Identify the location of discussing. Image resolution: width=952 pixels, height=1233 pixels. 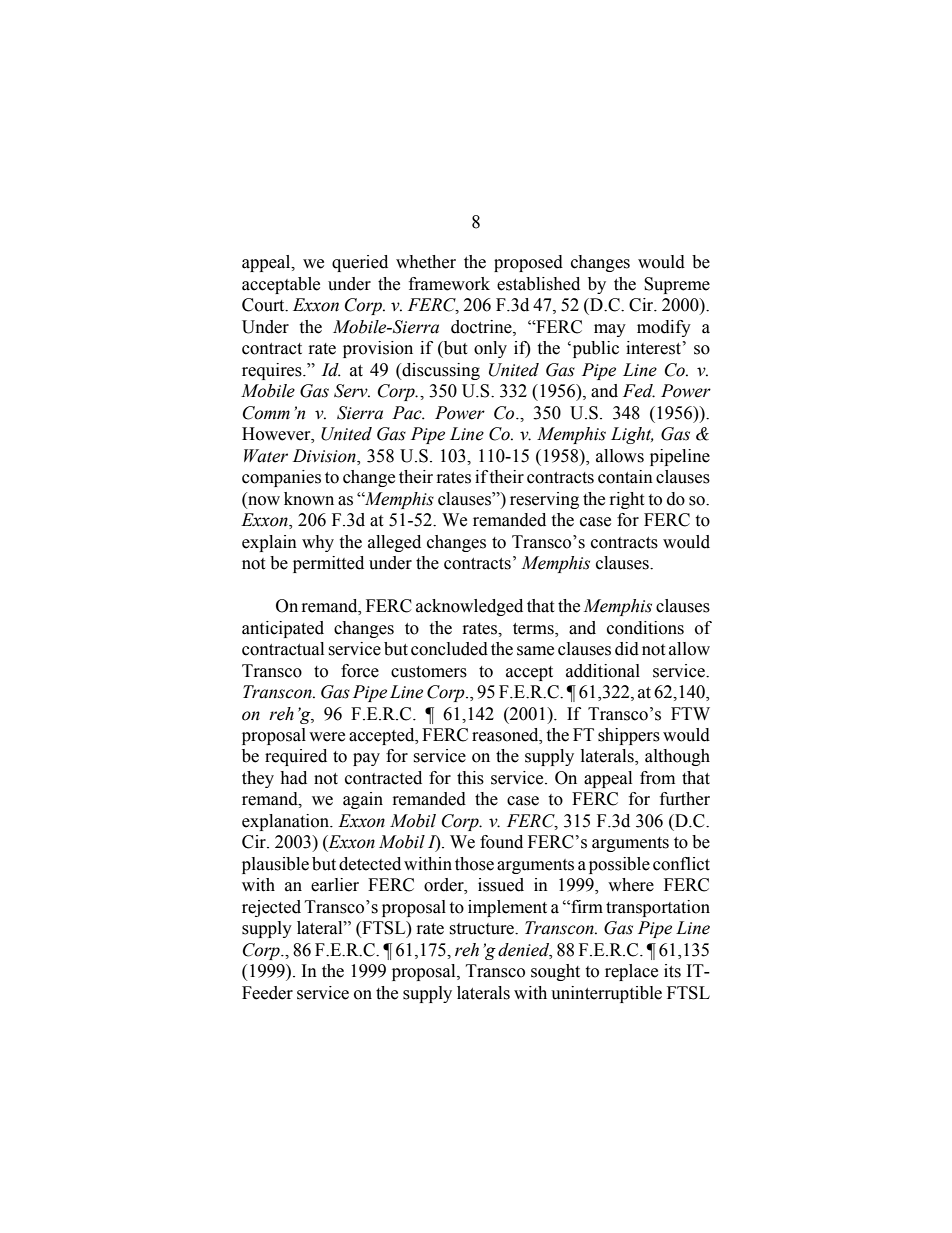
(440, 371).
